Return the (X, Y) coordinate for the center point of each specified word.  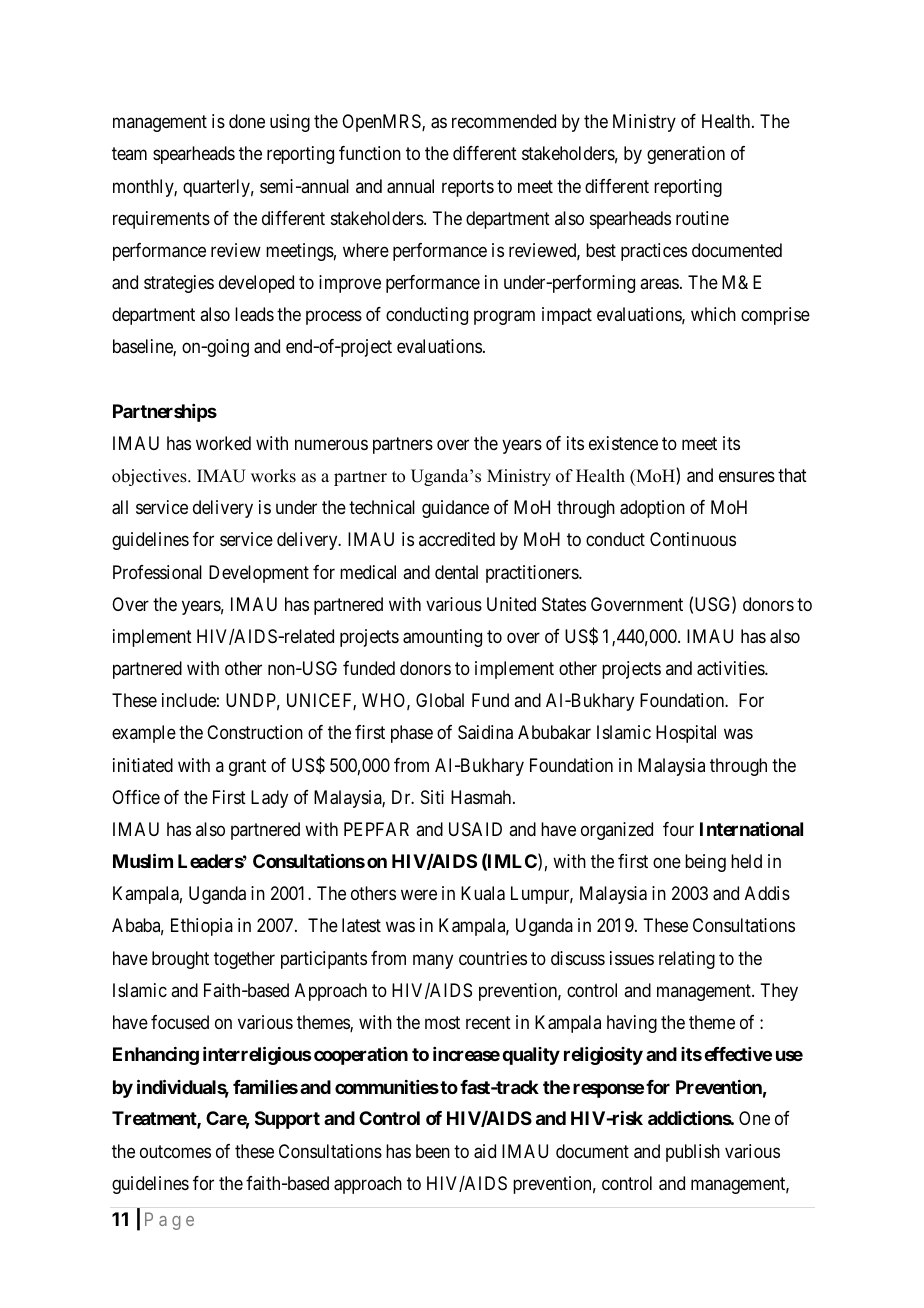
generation (686, 155)
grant (247, 767)
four (678, 829)
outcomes (175, 1151)
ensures (747, 477)
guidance (455, 509)
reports (468, 188)
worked (223, 443)
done (247, 121)
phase (412, 734)
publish (693, 1153)
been (433, 1151)
